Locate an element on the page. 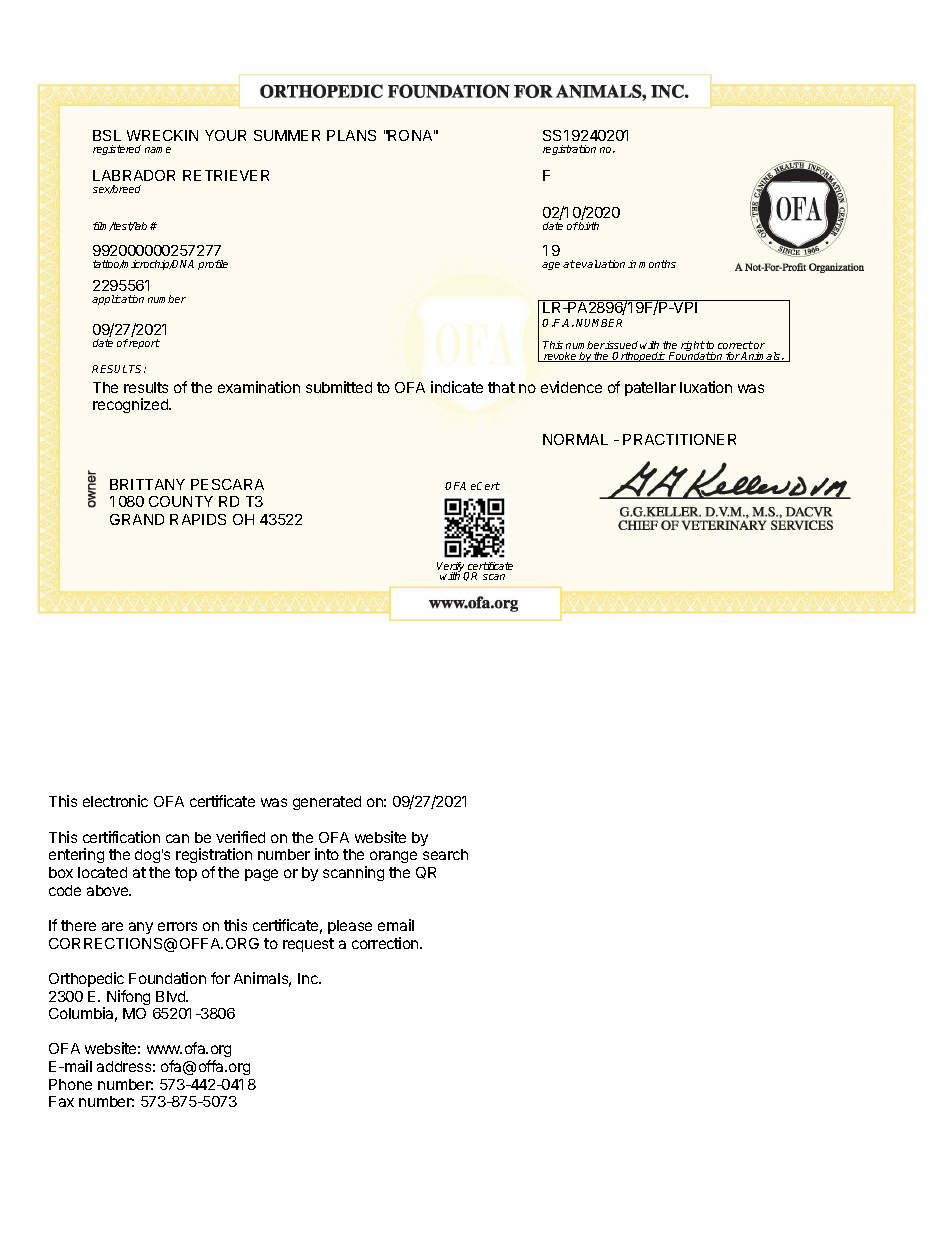 This page has height=1233, width=952. RAPIDS is located at coordinates (198, 519).
